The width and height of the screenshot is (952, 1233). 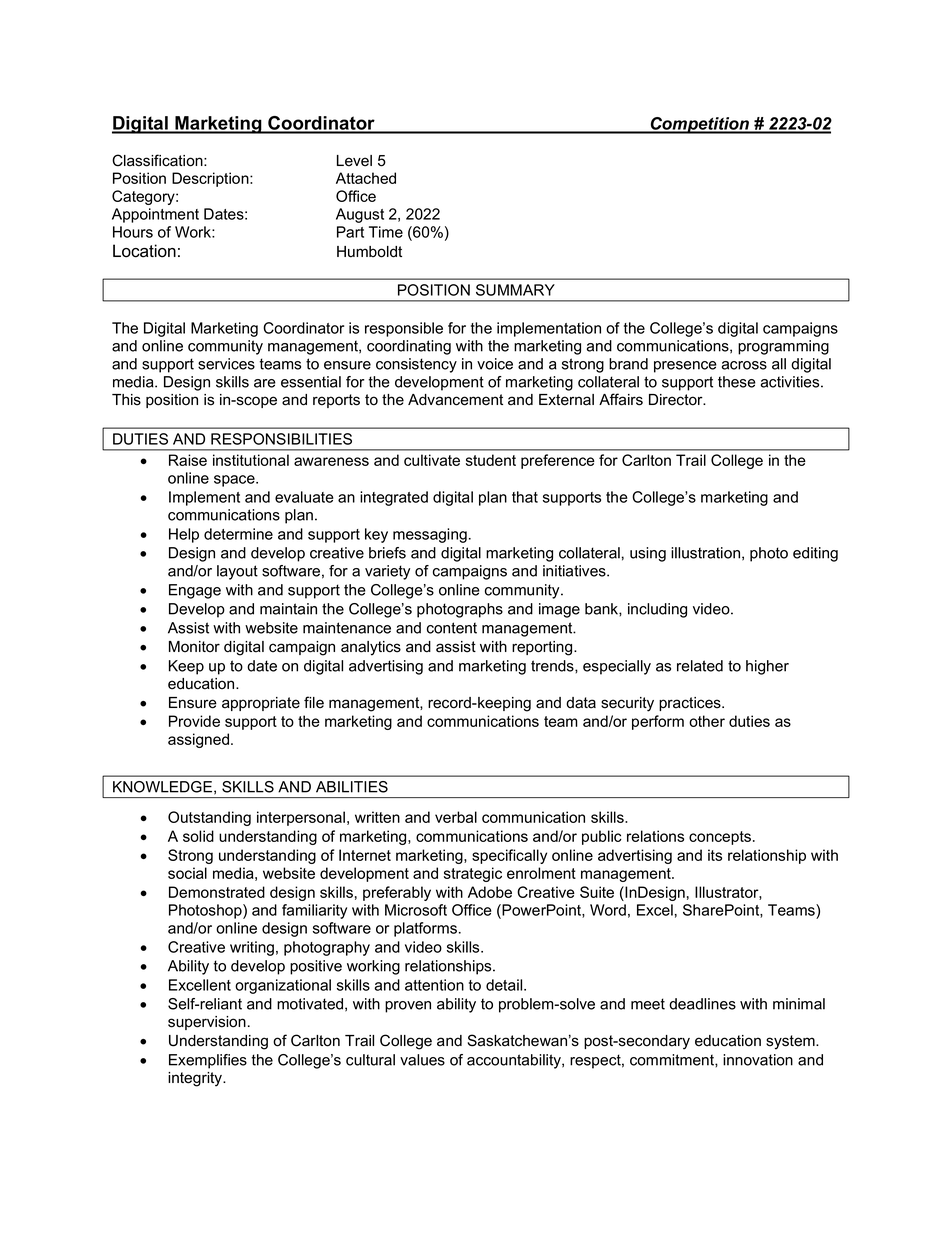 What do you see at coordinates (208, 1061) in the screenshot?
I see `Exemplifies` at bounding box center [208, 1061].
